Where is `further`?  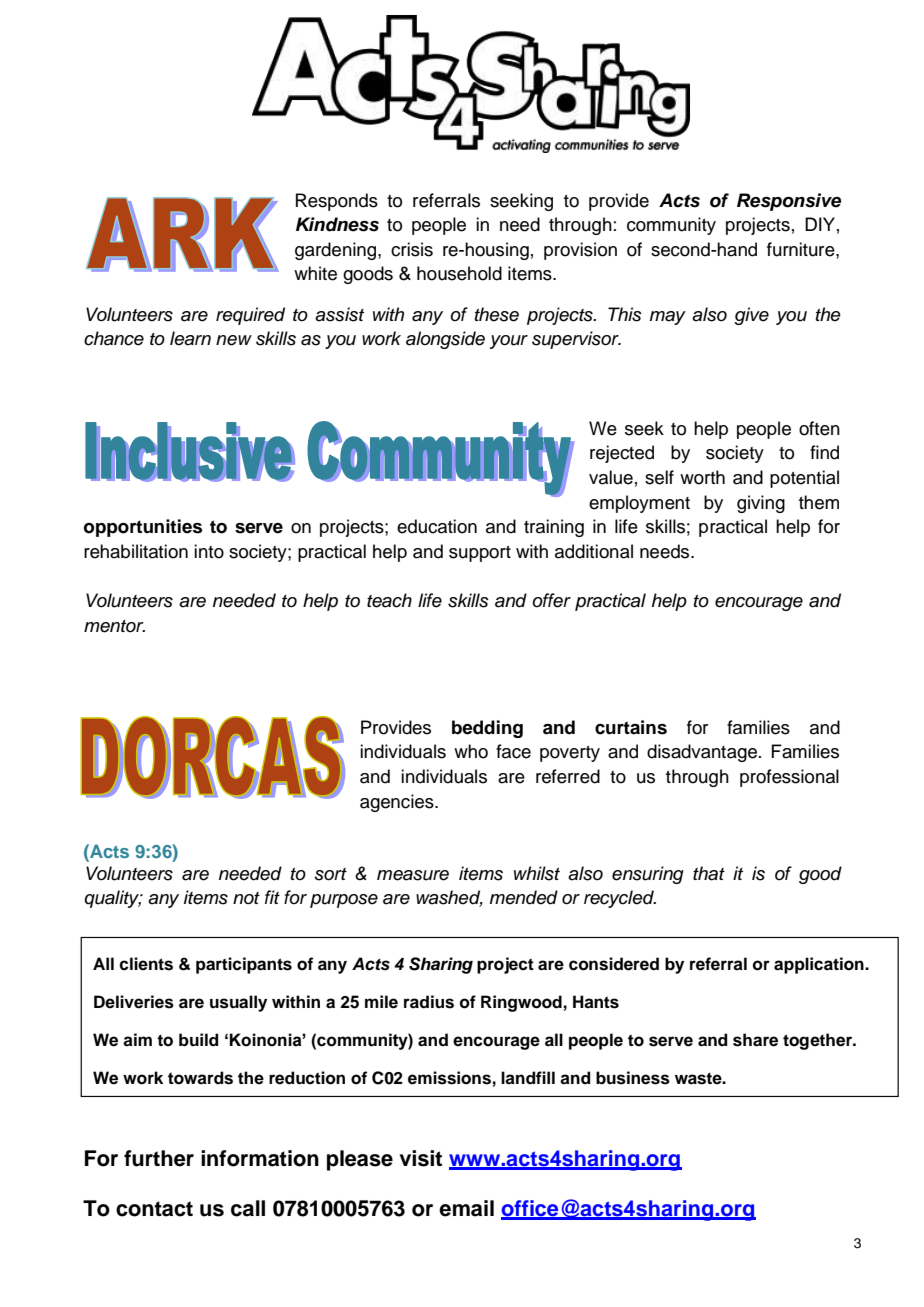
further is located at coordinates (159, 1158).
